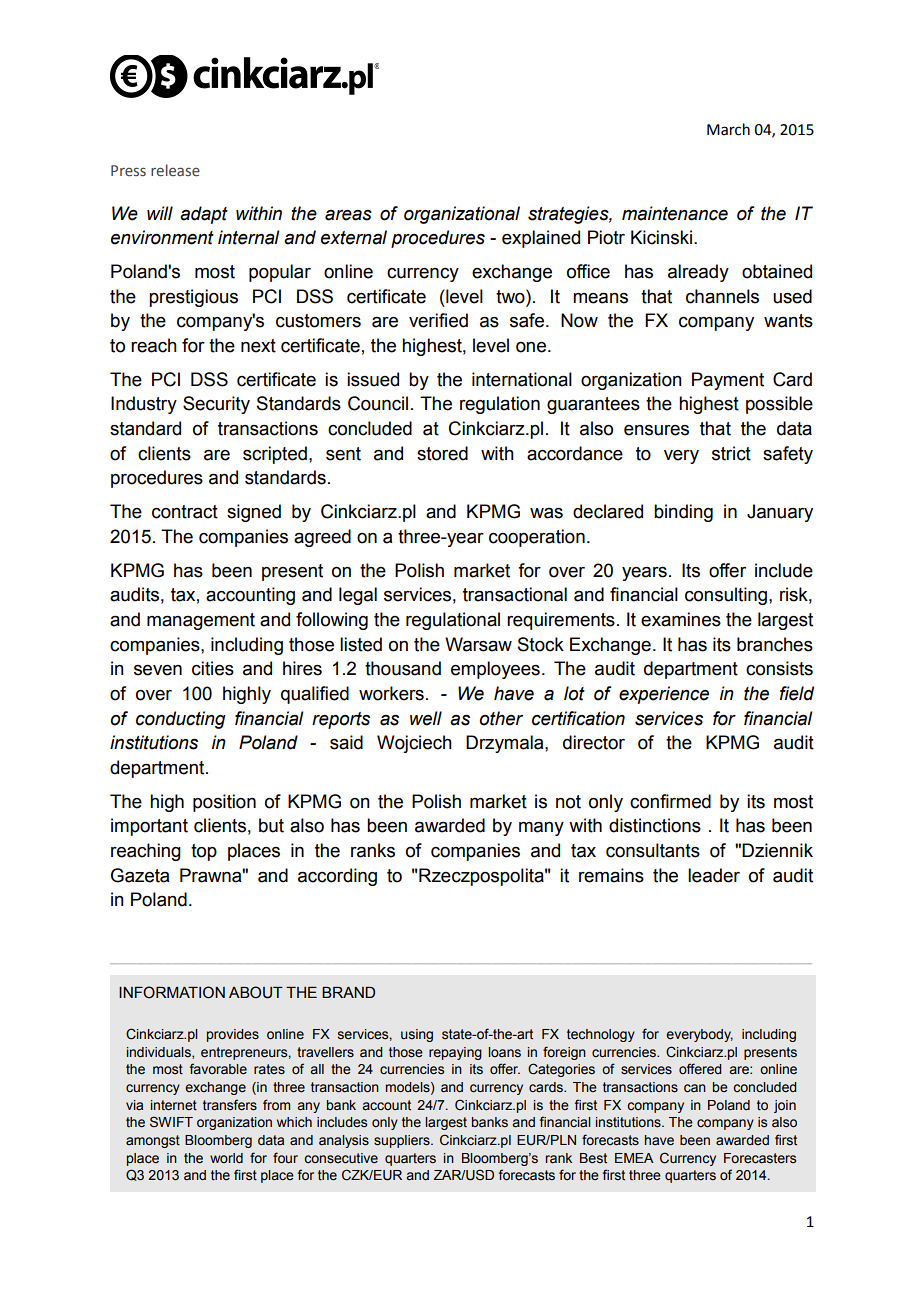 The height and width of the image is (1308, 924). What do you see at coordinates (180, 720) in the image?
I see `conducting` at bounding box center [180, 720].
